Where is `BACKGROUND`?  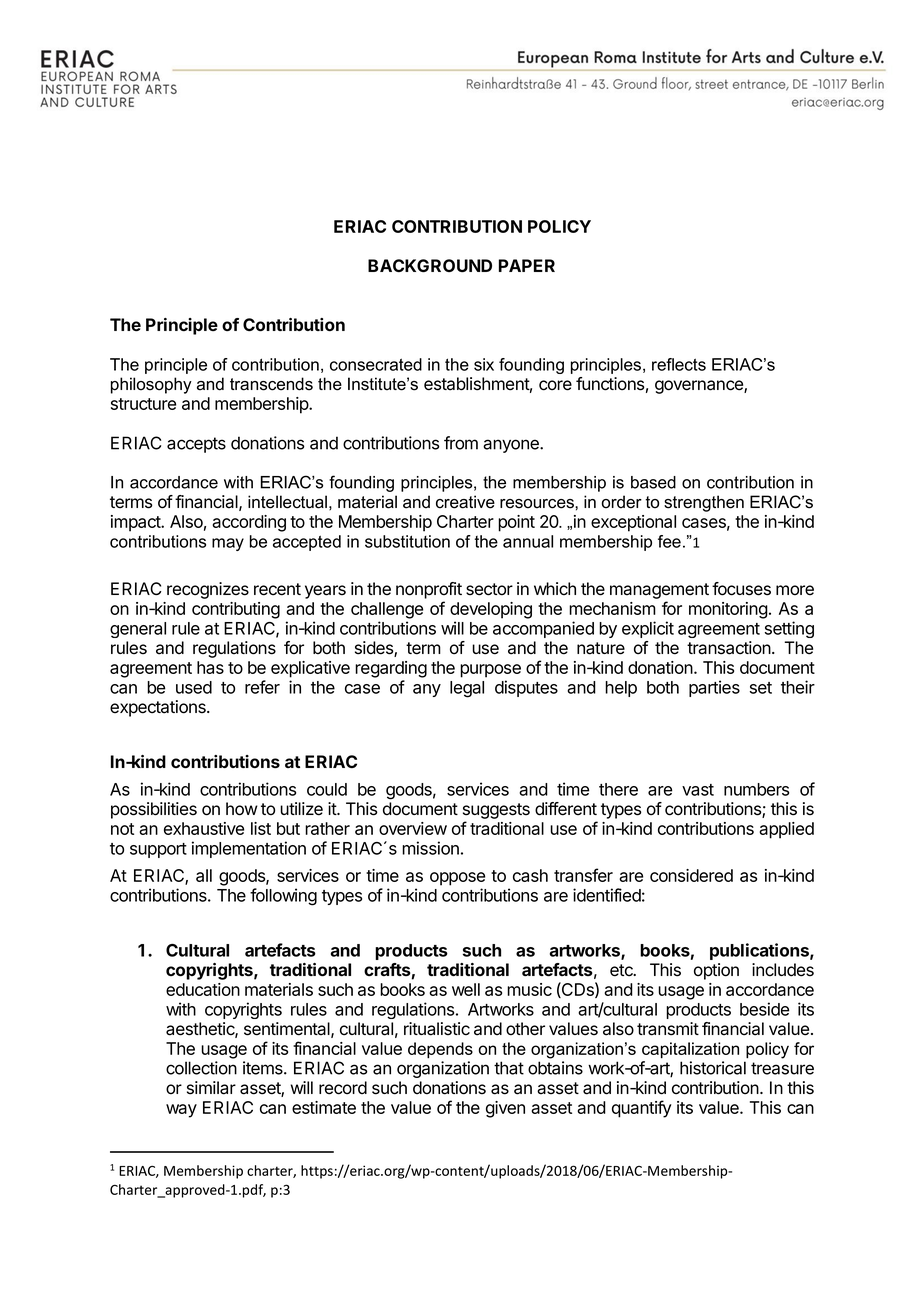 BACKGROUND is located at coordinates (430, 265).
